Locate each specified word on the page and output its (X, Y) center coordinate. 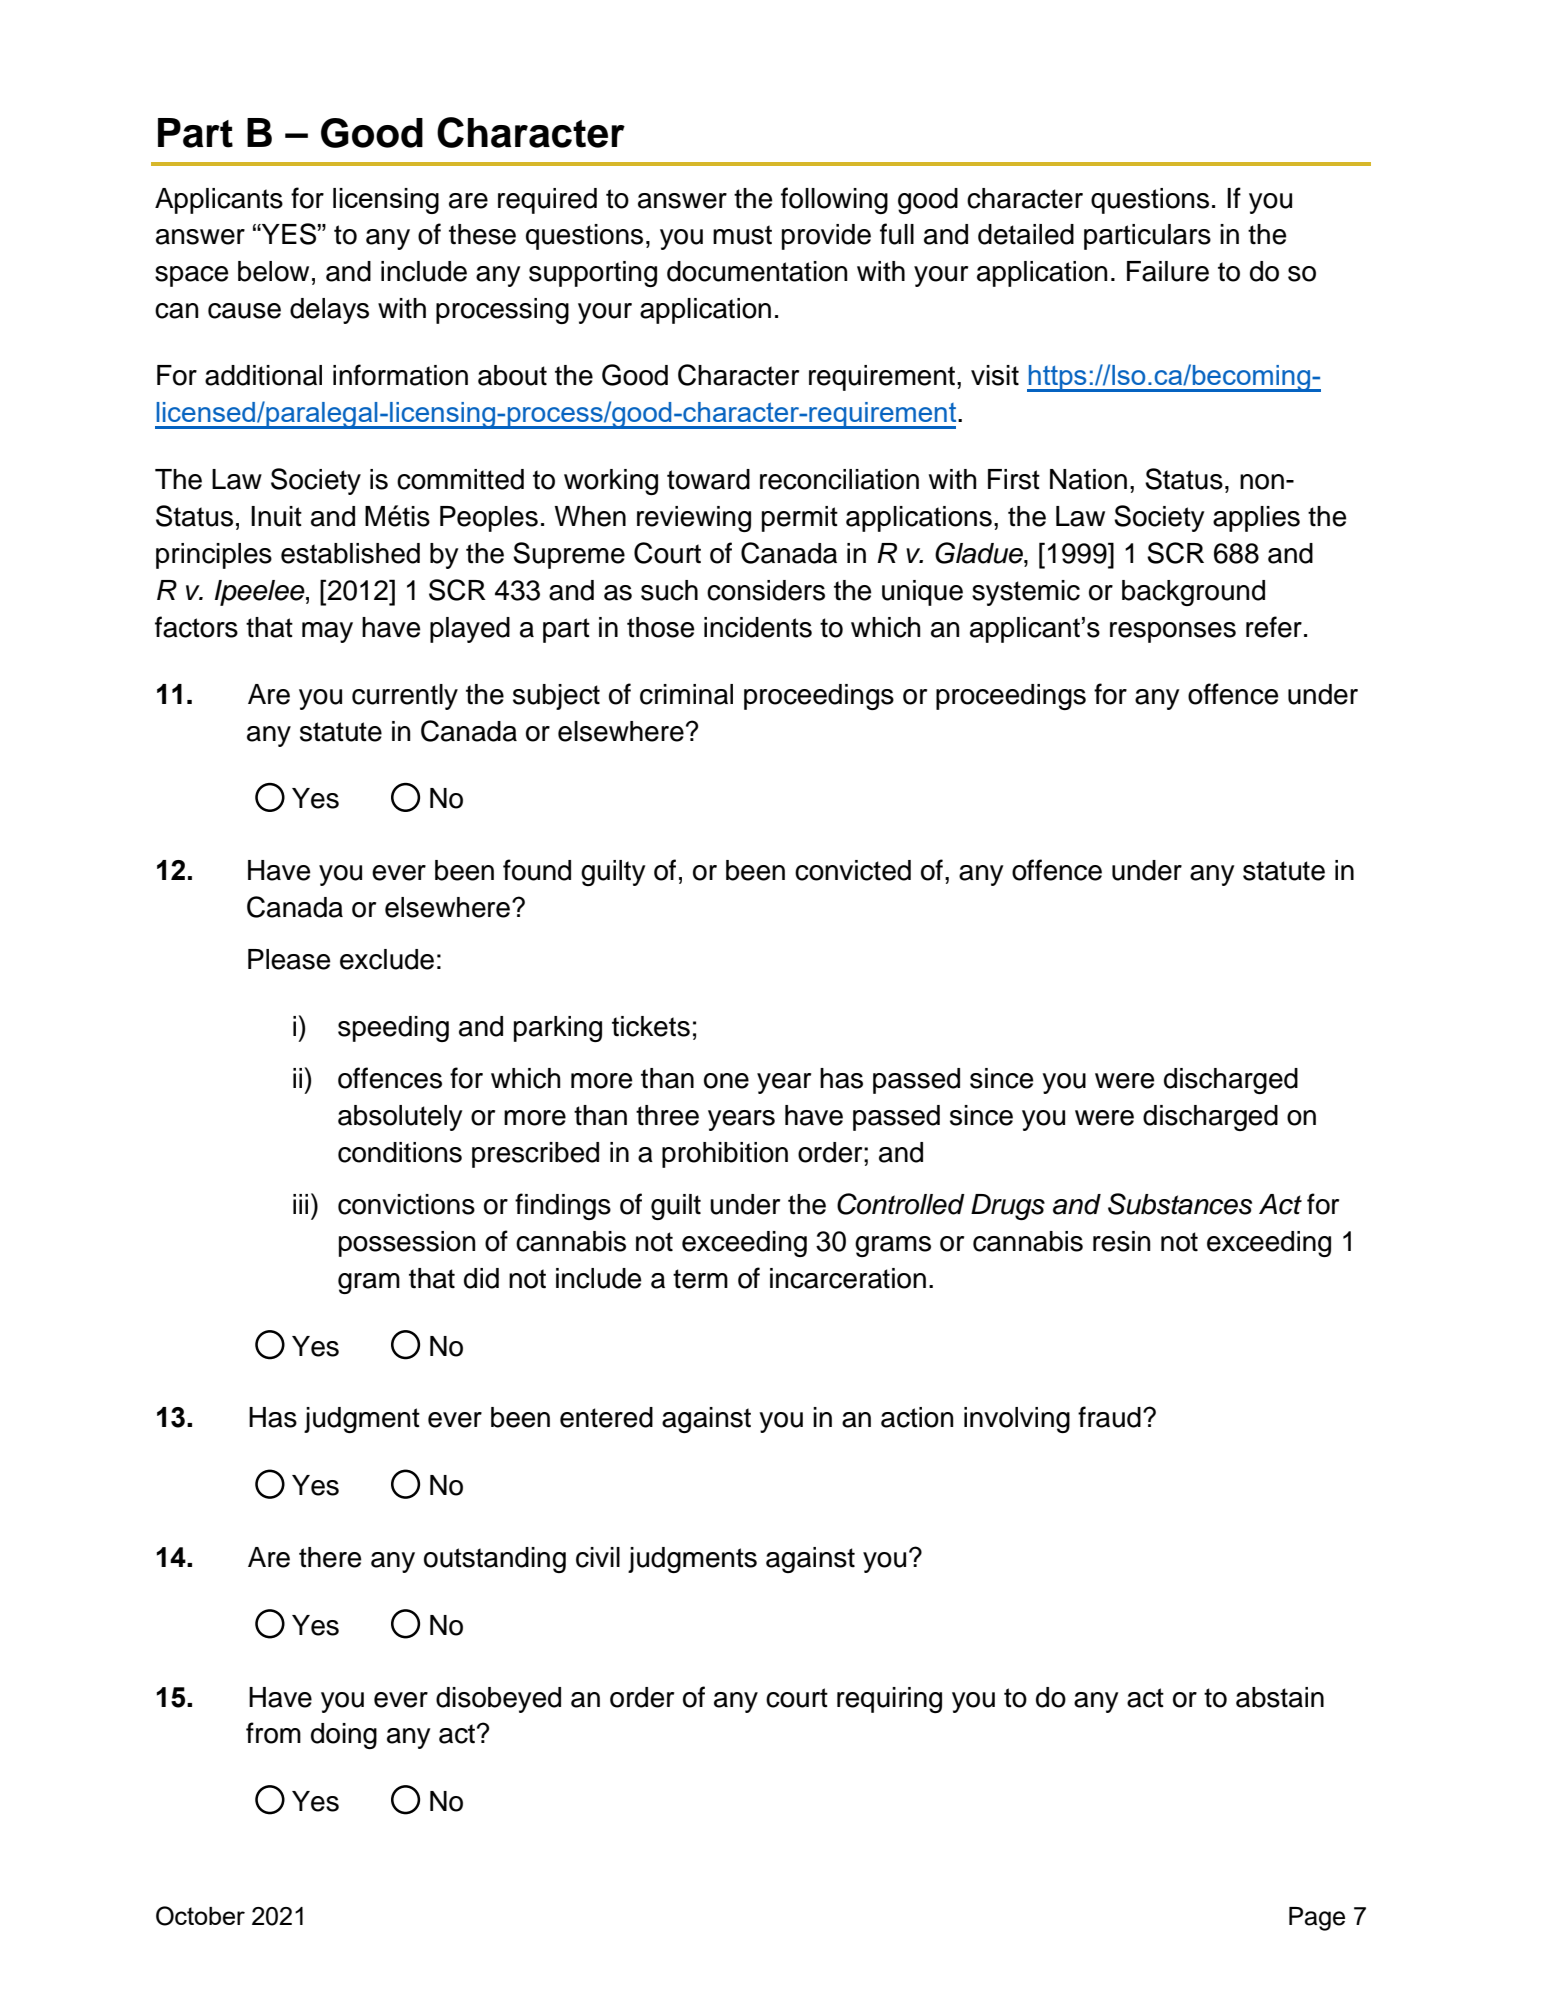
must (742, 235)
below (273, 271)
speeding (393, 1029)
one (726, 1081)
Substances (1180, 1204)
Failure (1168, 271)
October (200, 1916)
